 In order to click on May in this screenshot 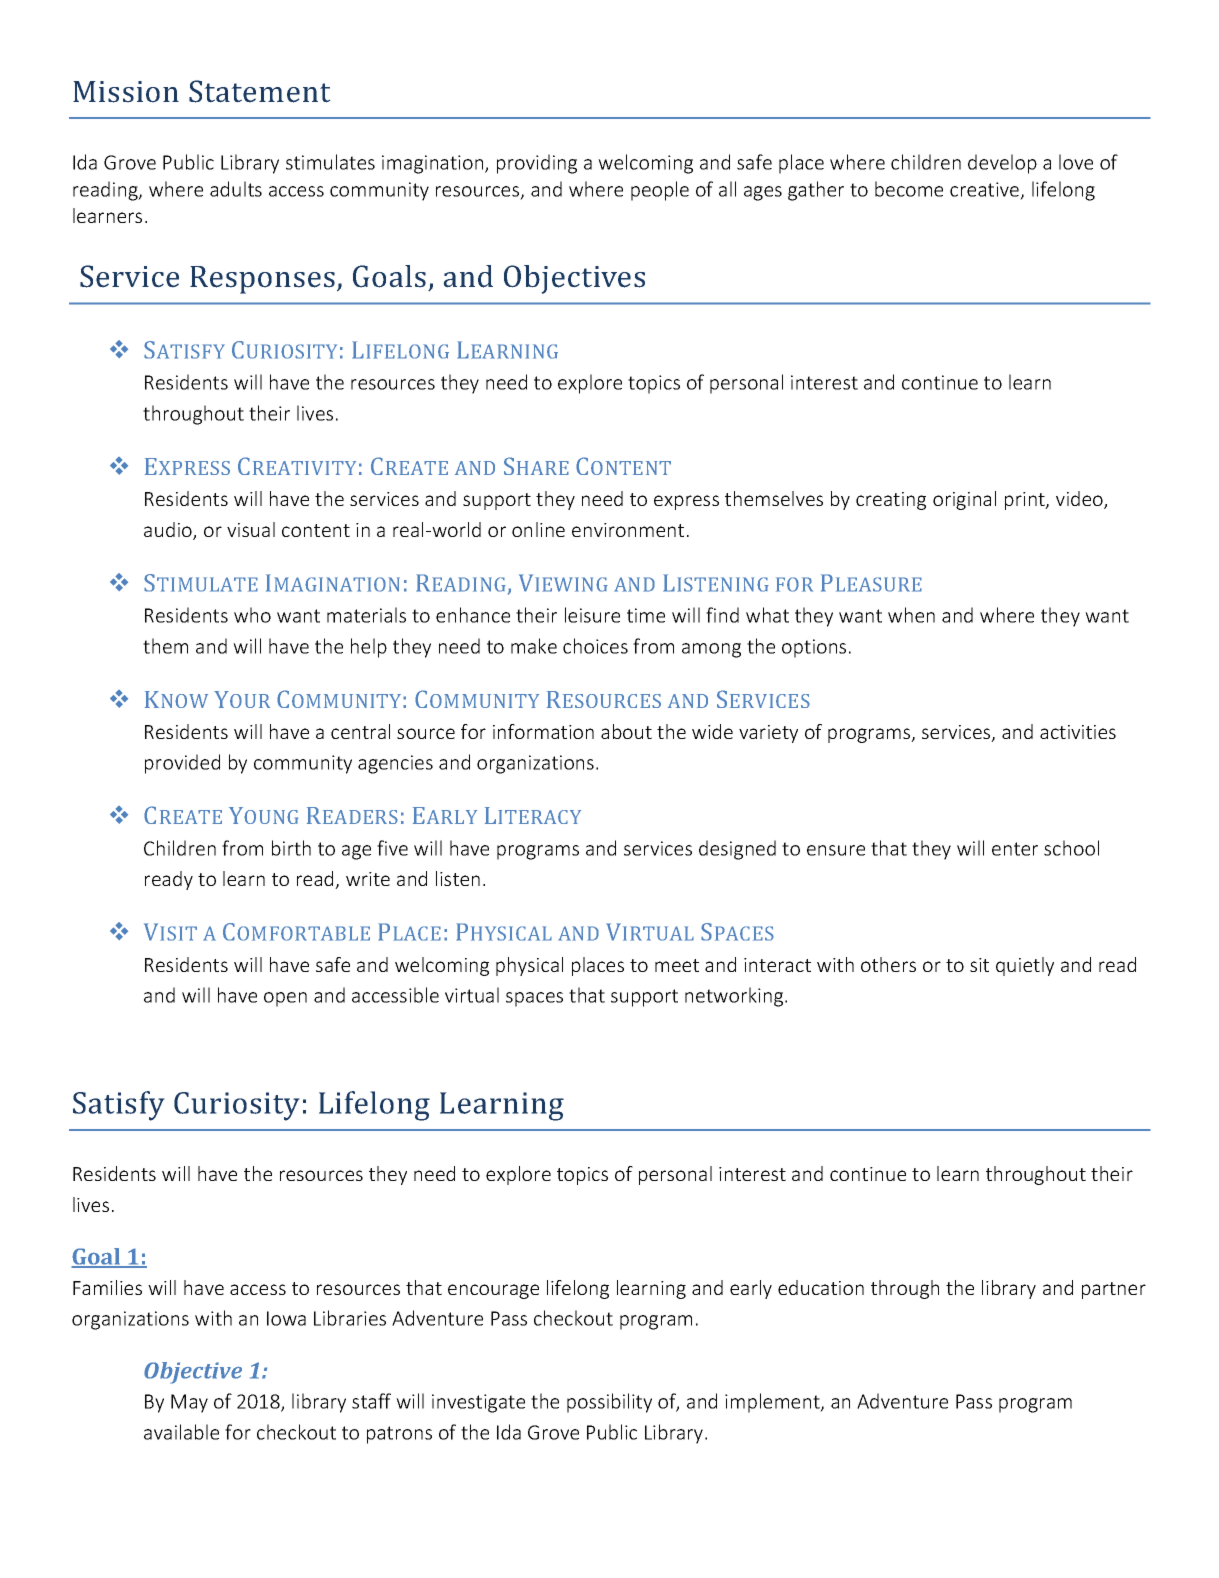, I will do `click(189, 1403)`.
